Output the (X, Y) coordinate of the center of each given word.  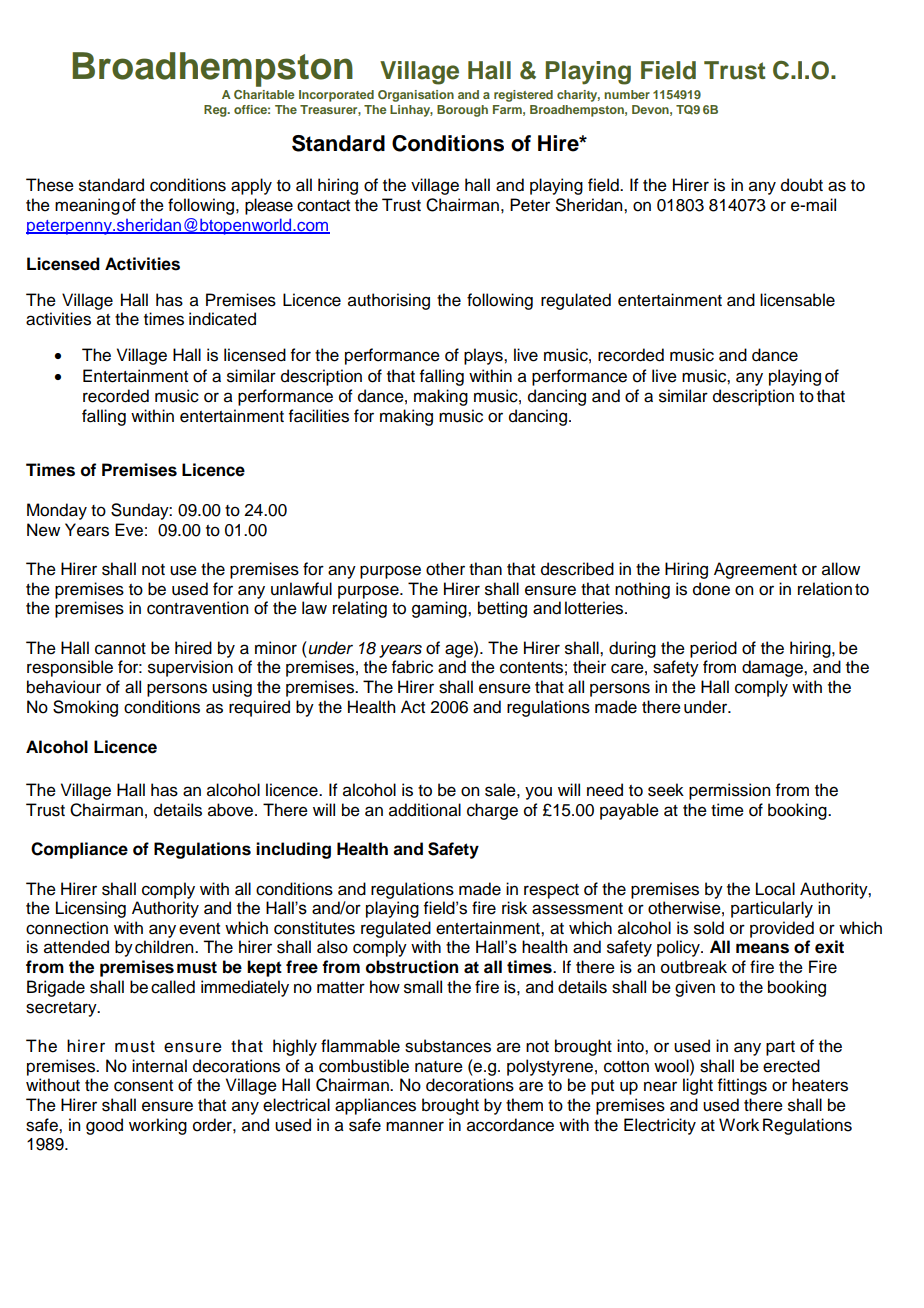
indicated (222, 319)
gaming (440, 609)
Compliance (79, 850)
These (50, 185)
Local (775, 889)
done (711, 589)
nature (439, 1067)
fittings (742, 1086)
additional (425, 810)
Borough (462, 111)
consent (143, 1086)
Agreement (755, 570)
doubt (802, 185)
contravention (197, 608)
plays (484, 356)
